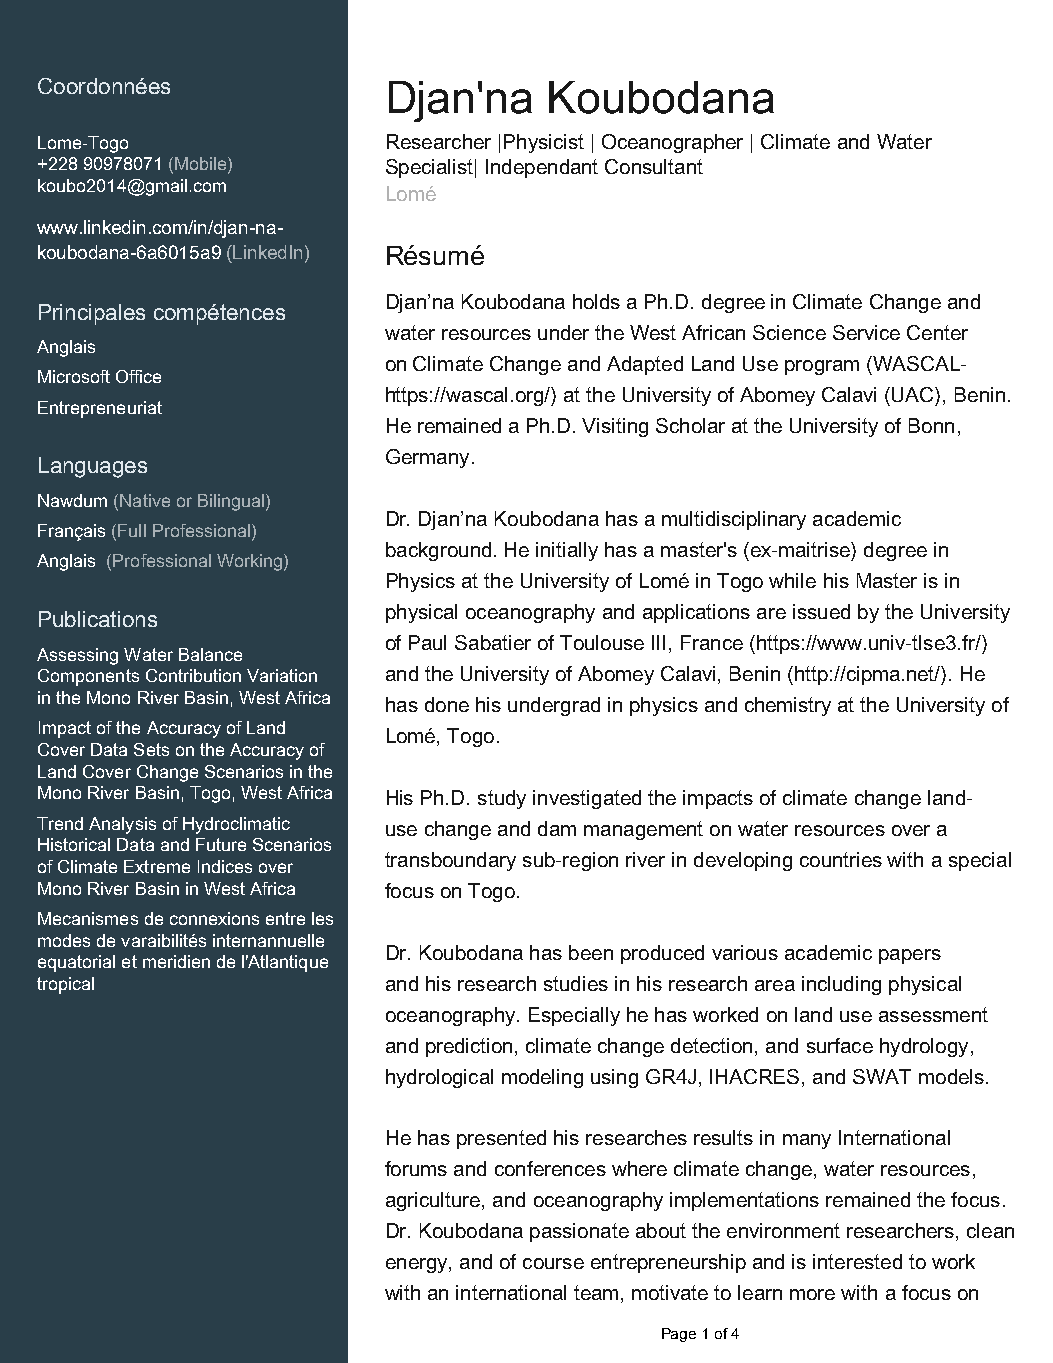 The height and width of the screenshot is (1363, 1053). I want to click on been, so click(591, 952).
